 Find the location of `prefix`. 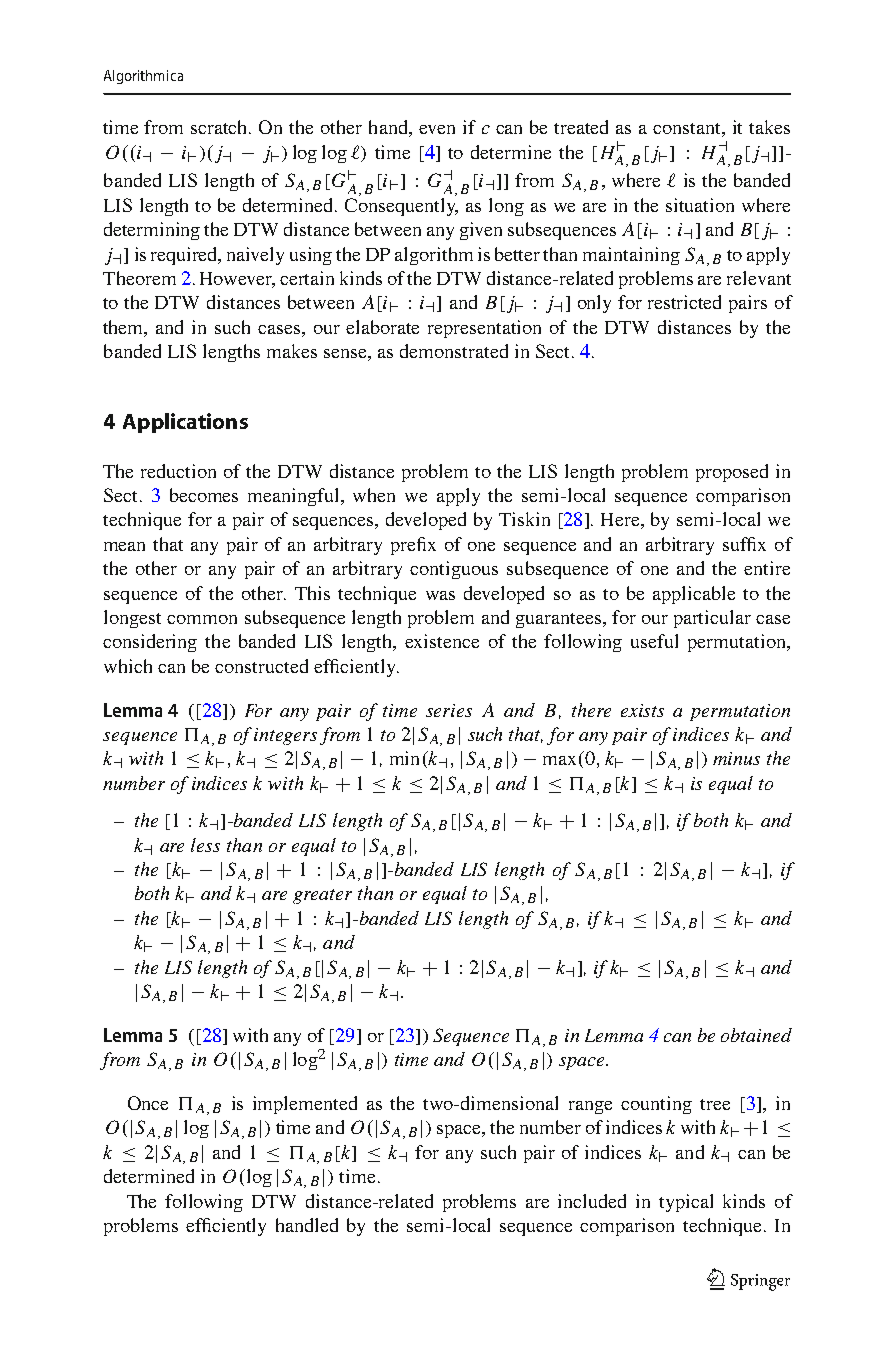

prefix is located at coordinates (413, 546).
